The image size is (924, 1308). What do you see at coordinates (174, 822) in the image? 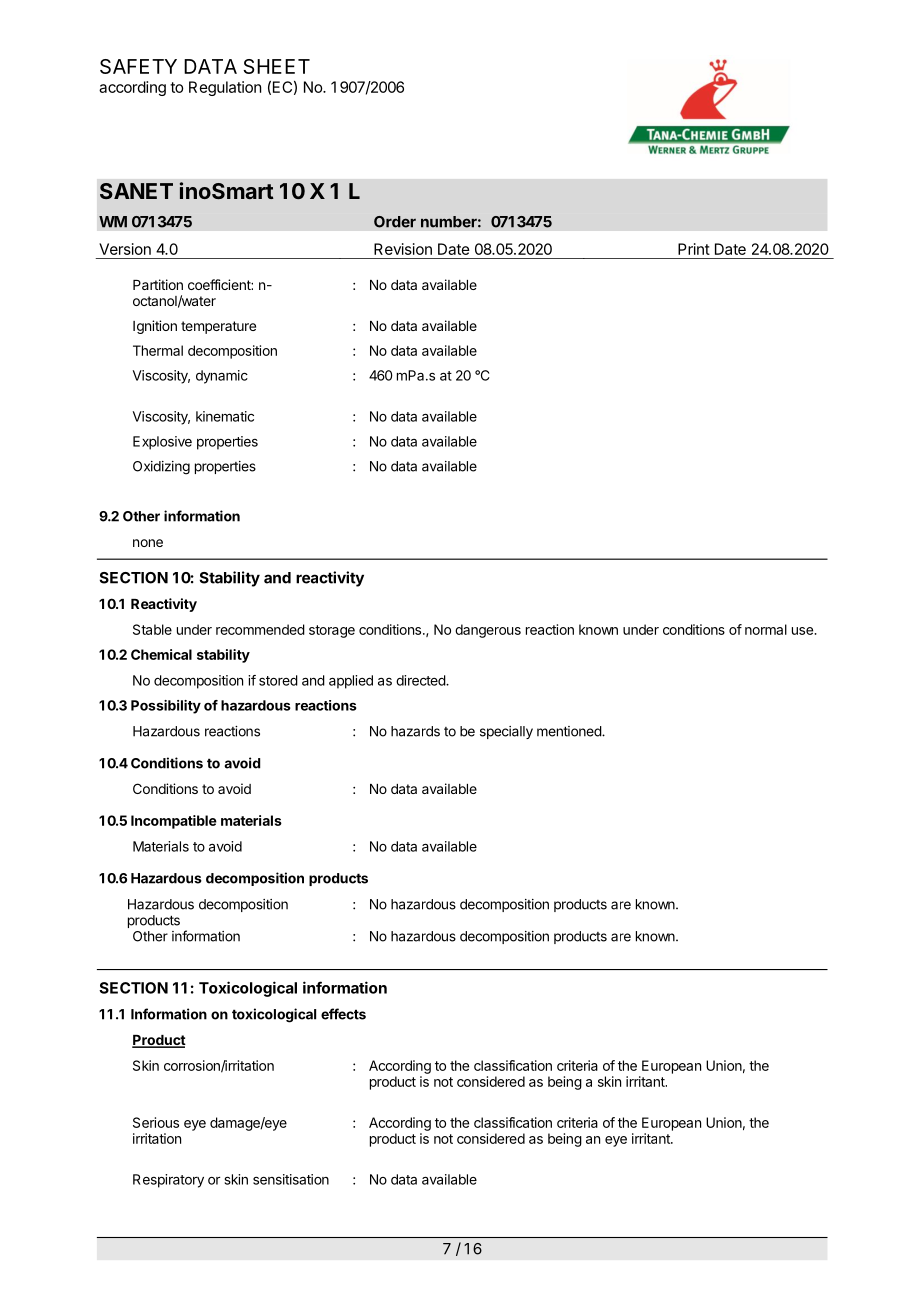
I see `Incompatible` at bounding box center [174, 822].
